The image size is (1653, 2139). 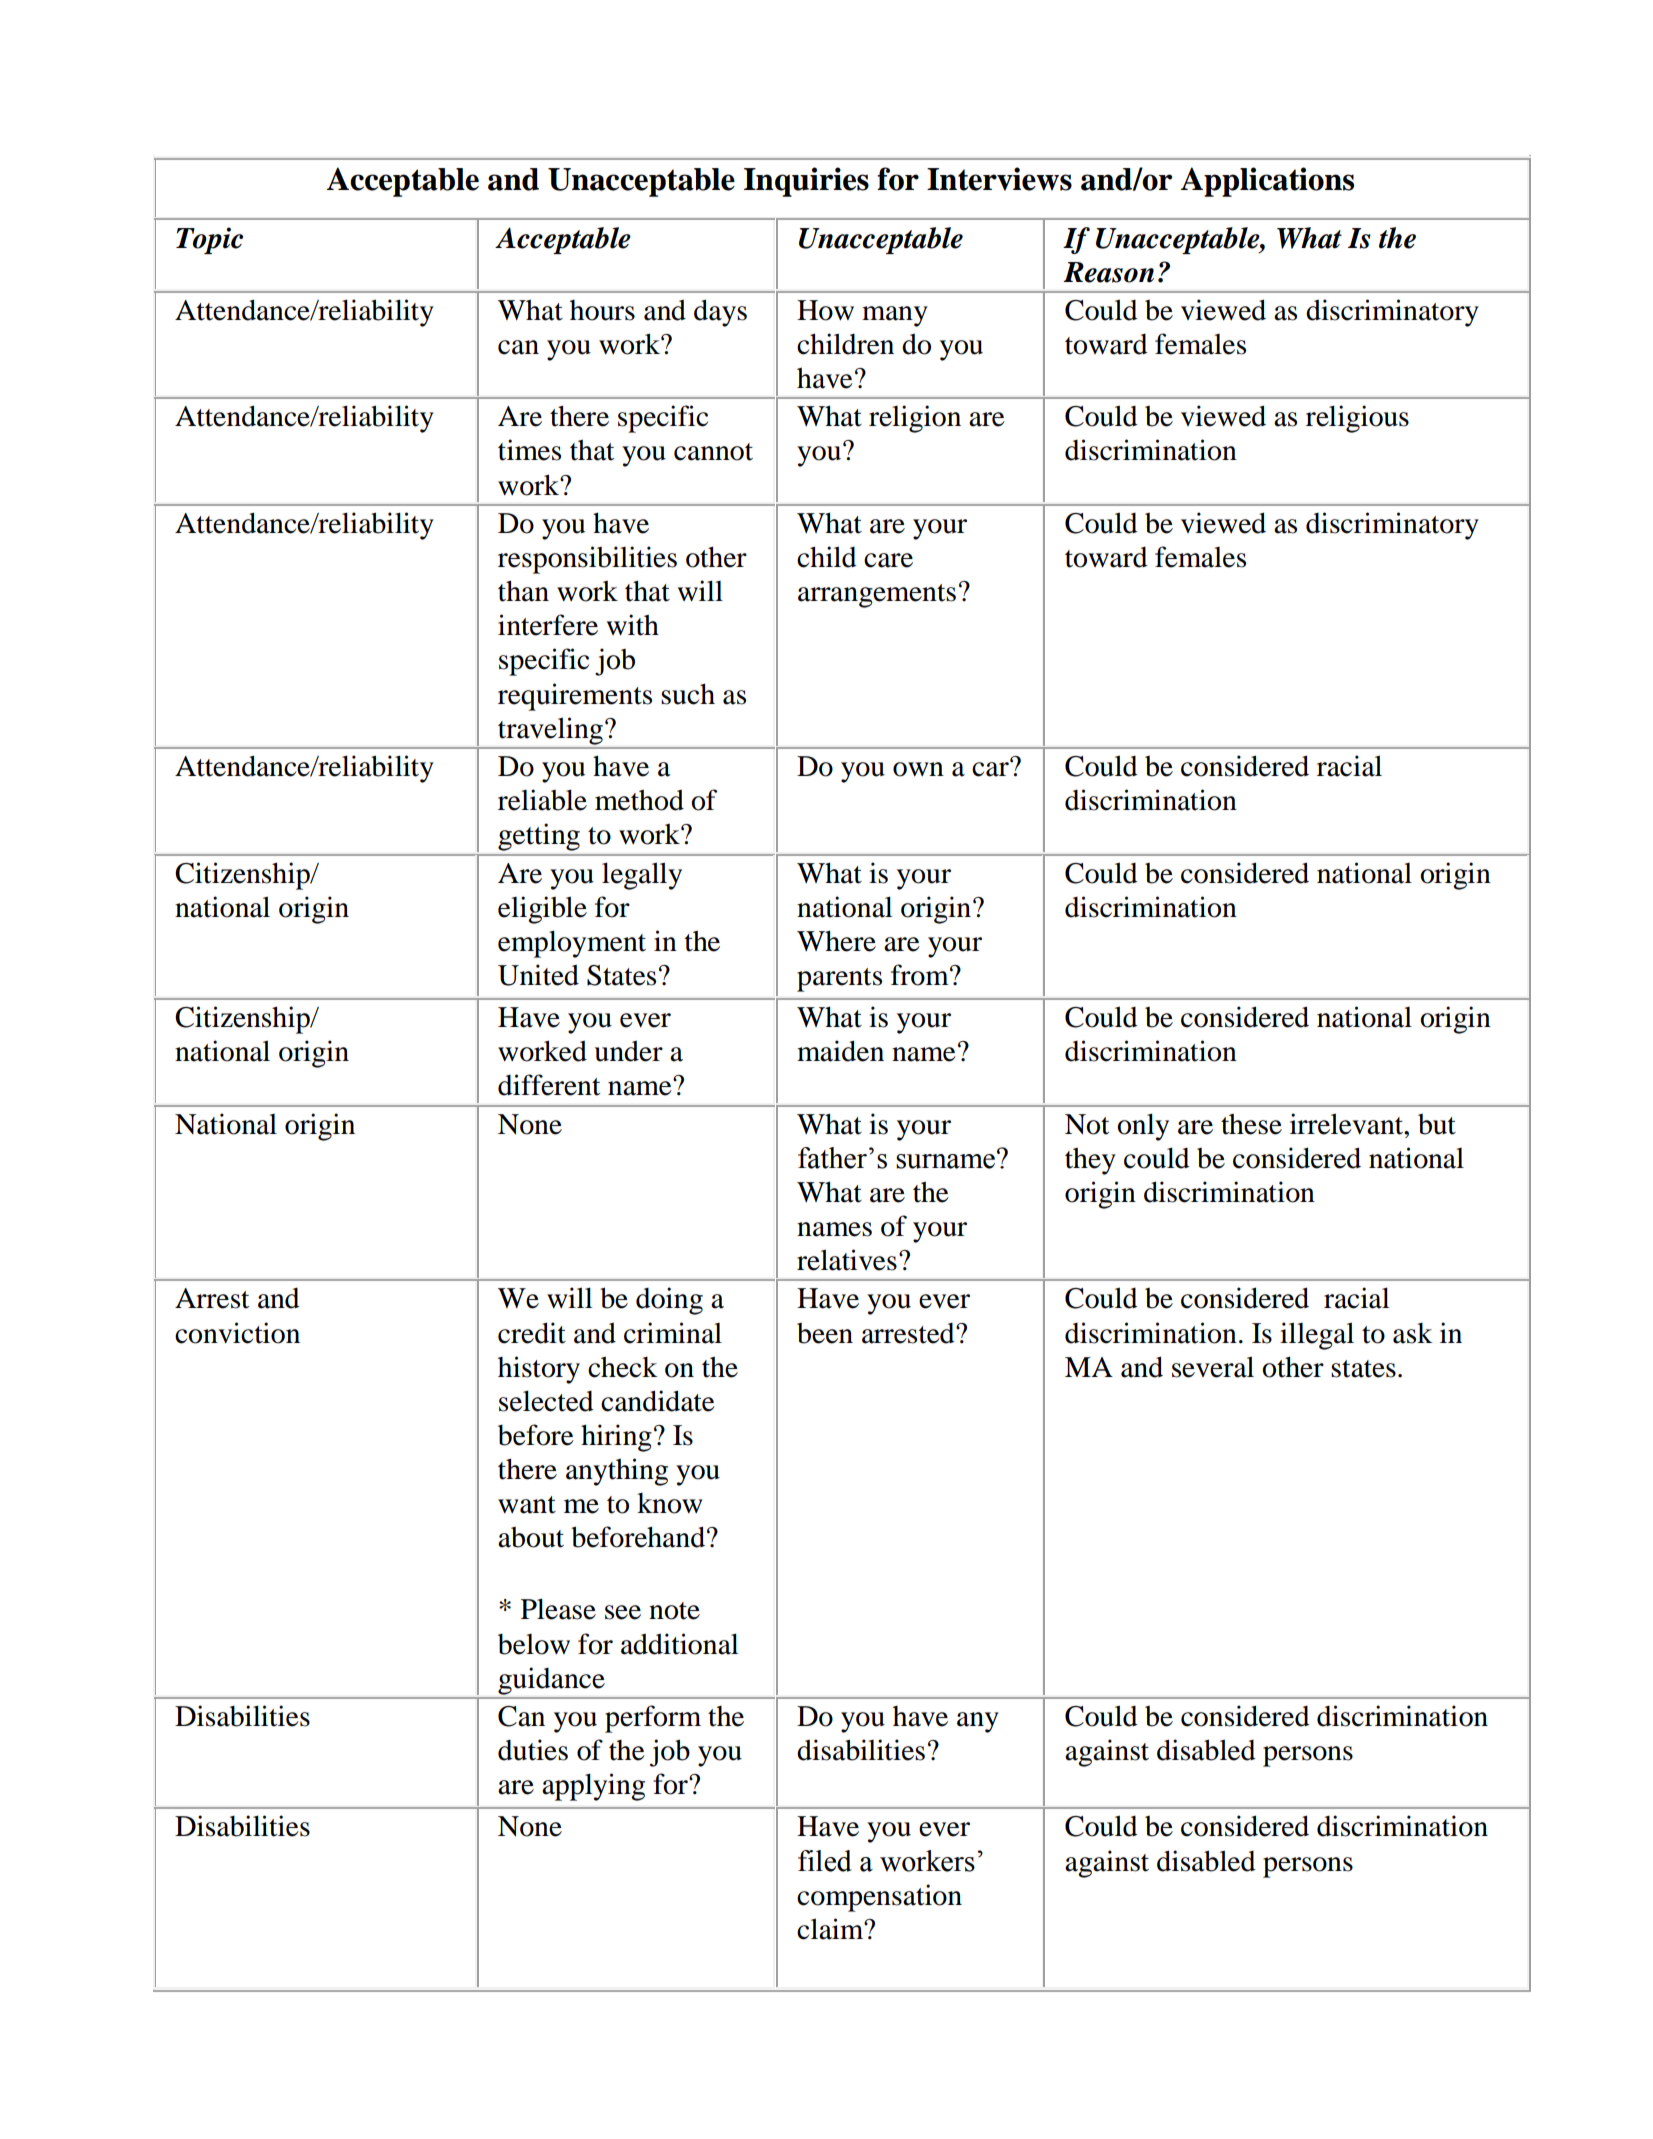 What do you see at coordinates (538, 975) in the screenshot?
I see `United` at bounding box center [538, 975].
